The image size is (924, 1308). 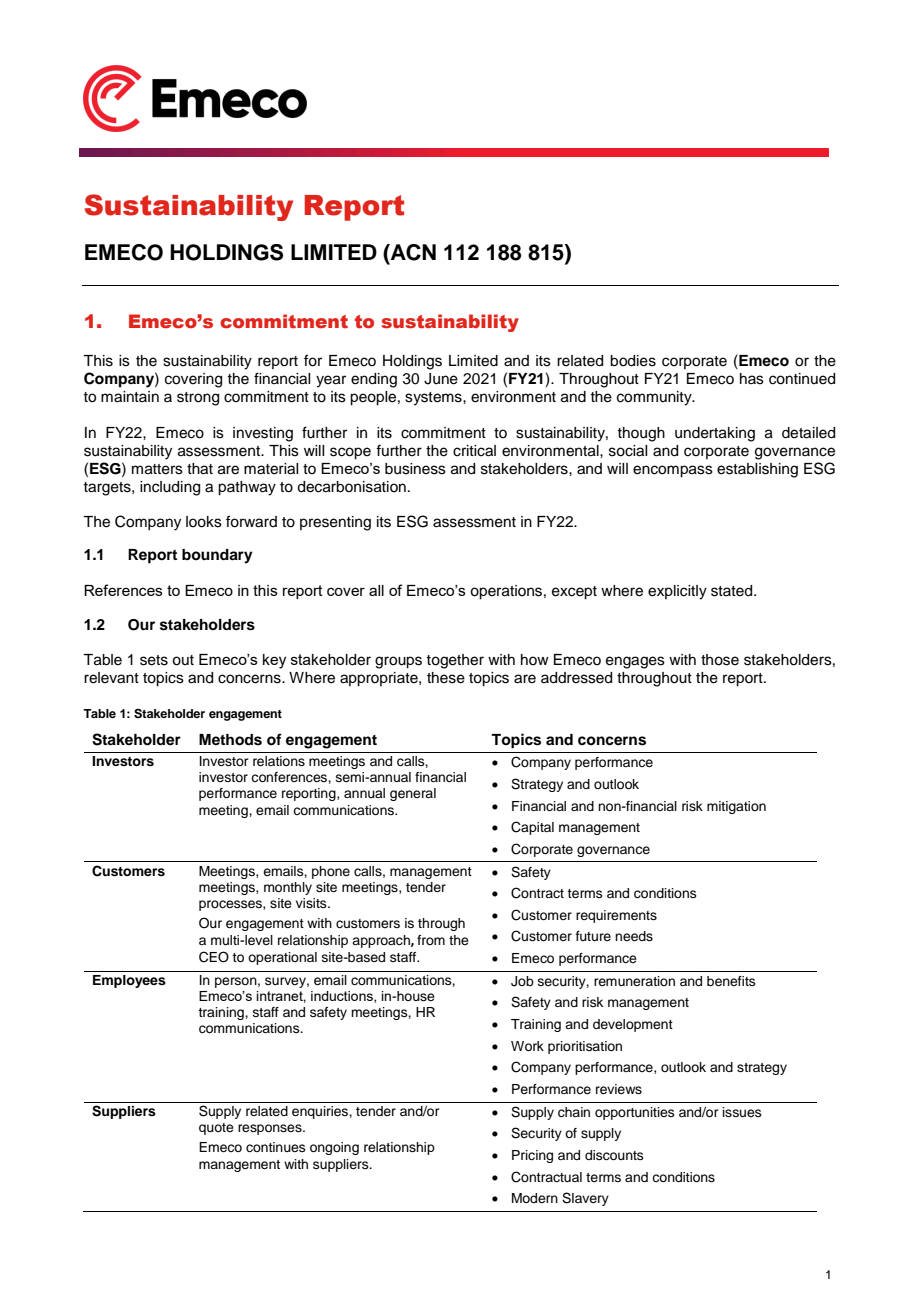 I want to click on quote, so click(x=216, y=1129).
